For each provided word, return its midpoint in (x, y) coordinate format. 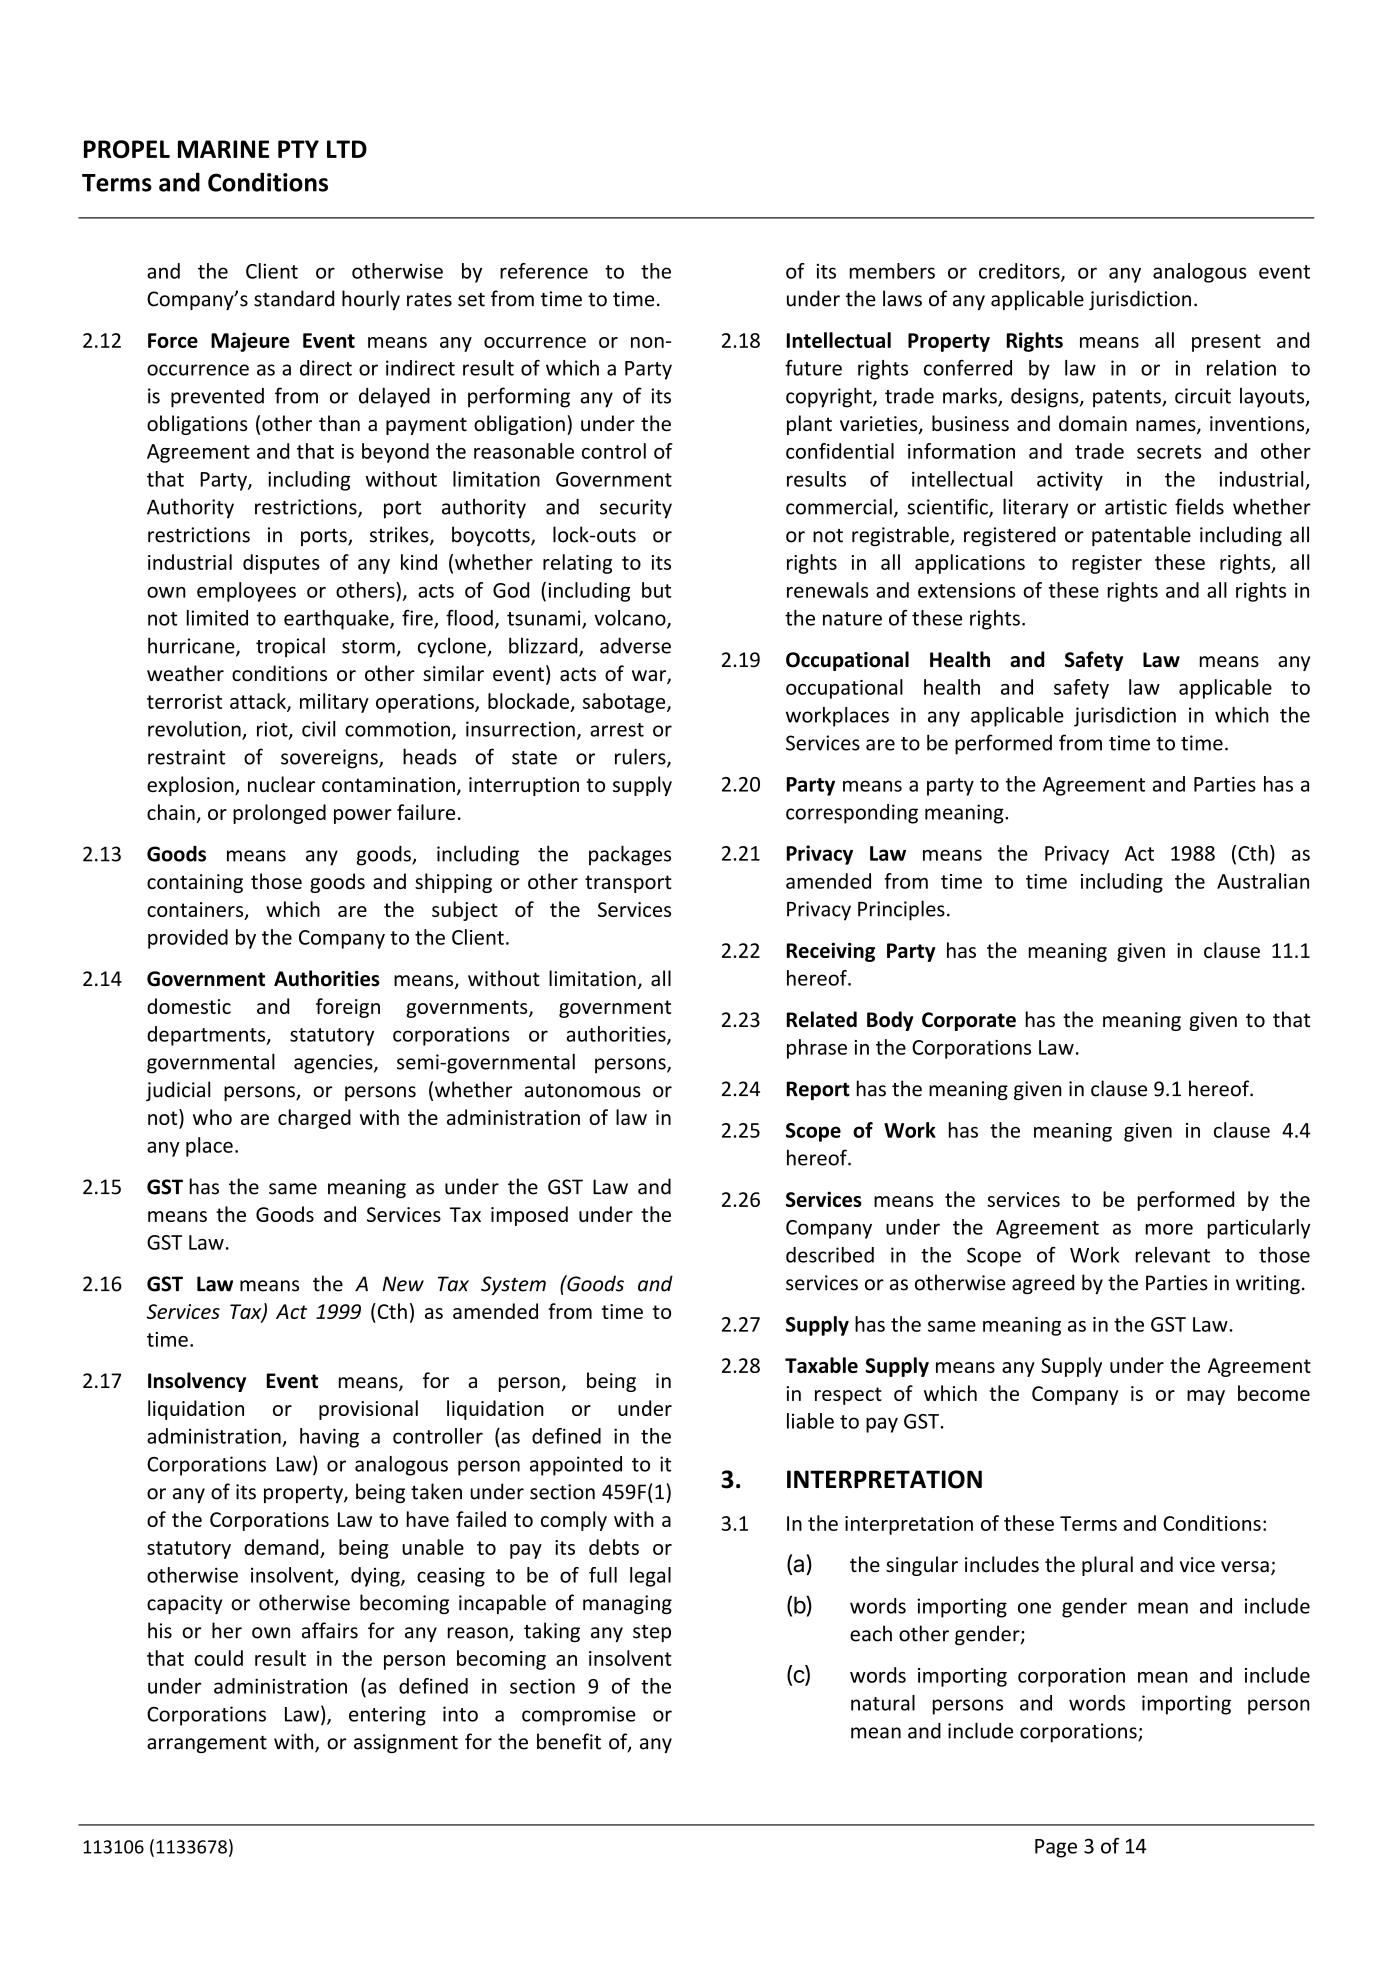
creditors (1020, 272)
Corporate (969, 1021)
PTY (298, 149)
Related (822, 1019)
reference (544, 271)
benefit (569, 1741)
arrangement (207, 1744)
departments (207, 1036)
